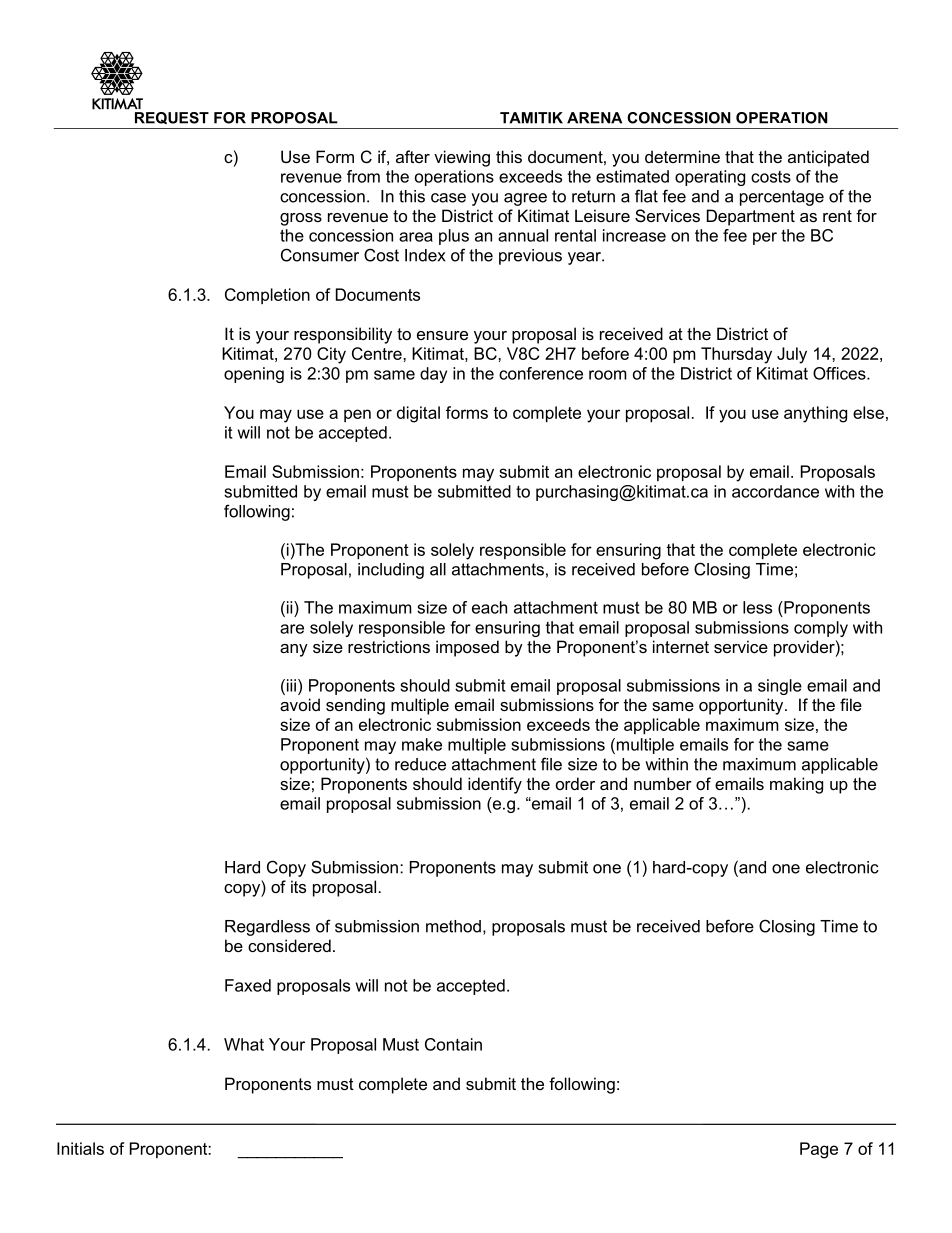  What do you see at coordinates (254, 375) in the screenshot?
I see `opening` at bounding box center [254, 375].
